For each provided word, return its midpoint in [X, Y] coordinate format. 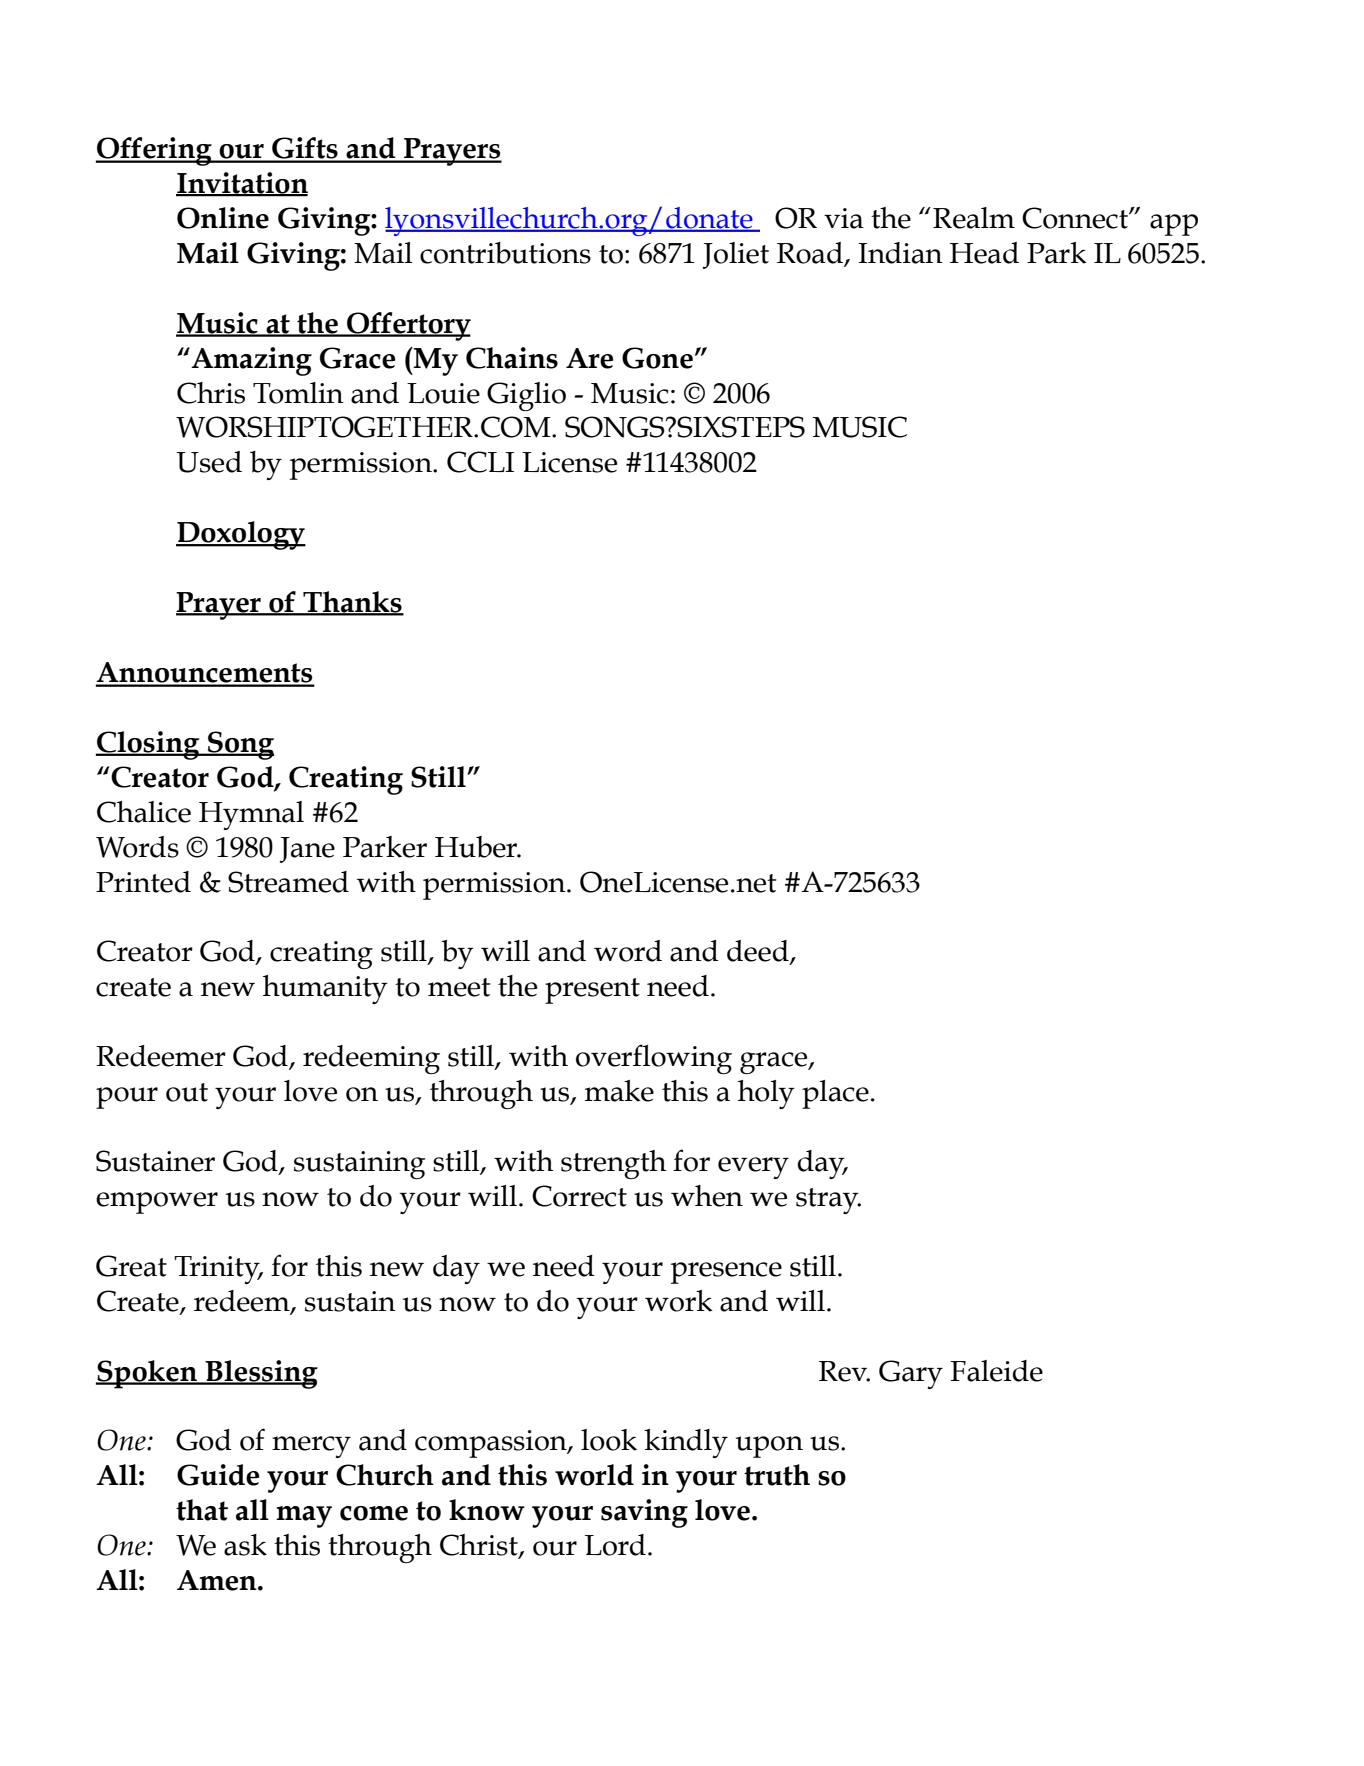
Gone [657, 358]
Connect [1076, 218]
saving [644, 1513]
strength [613, 1164]
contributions [505, 253]
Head [984, 253]
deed [759, 952]
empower [157, 1203]
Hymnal [251, 815]
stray [828, 1201]
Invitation [242, 184]
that [202, 1510]
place [835, 1094]
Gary [911, 1374]
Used [209, 462]
